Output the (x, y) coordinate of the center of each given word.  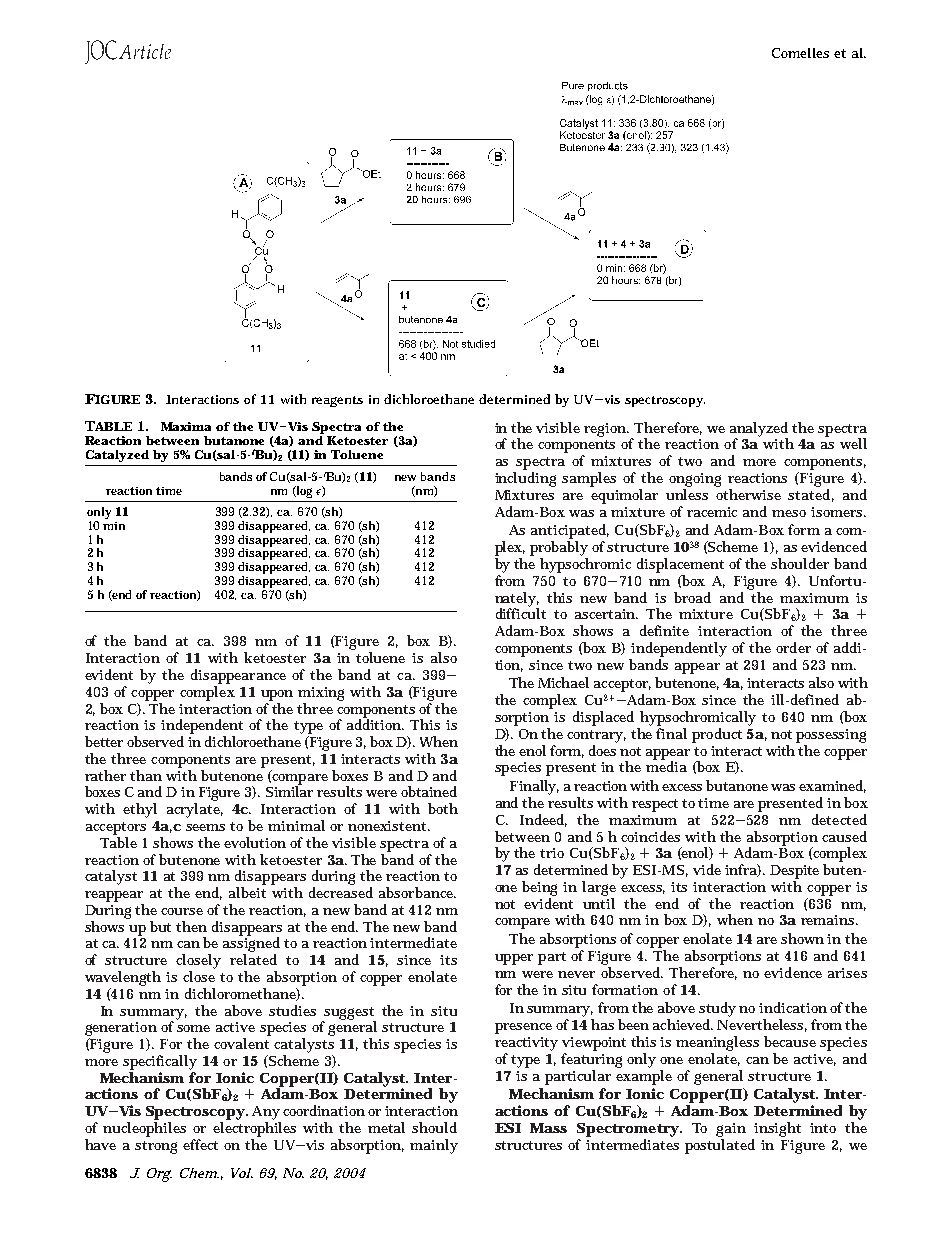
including (525, 479)
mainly (434, 1146)
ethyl (140, 810)
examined (832, 786)
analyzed (759, 430)
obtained (429, 791)
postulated (720, 1146)
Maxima (186, 426)
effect (200, 1144)
